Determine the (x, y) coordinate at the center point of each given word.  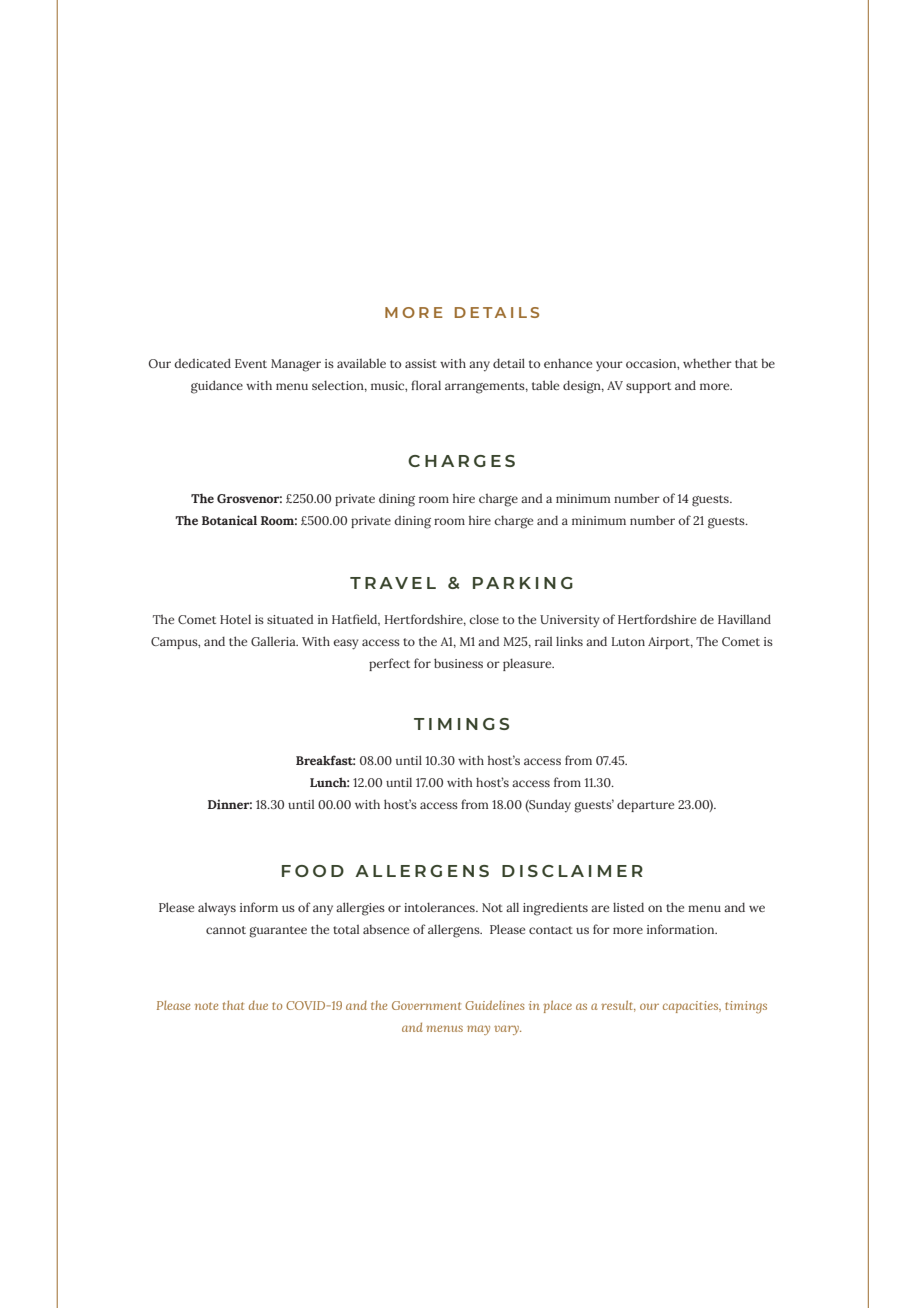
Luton (628, 641)
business (458, 663)
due (258, 1005)
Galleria (274, 641)
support (648, 387)
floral (426, 385)
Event (251, 363)
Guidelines (495, 1005)
